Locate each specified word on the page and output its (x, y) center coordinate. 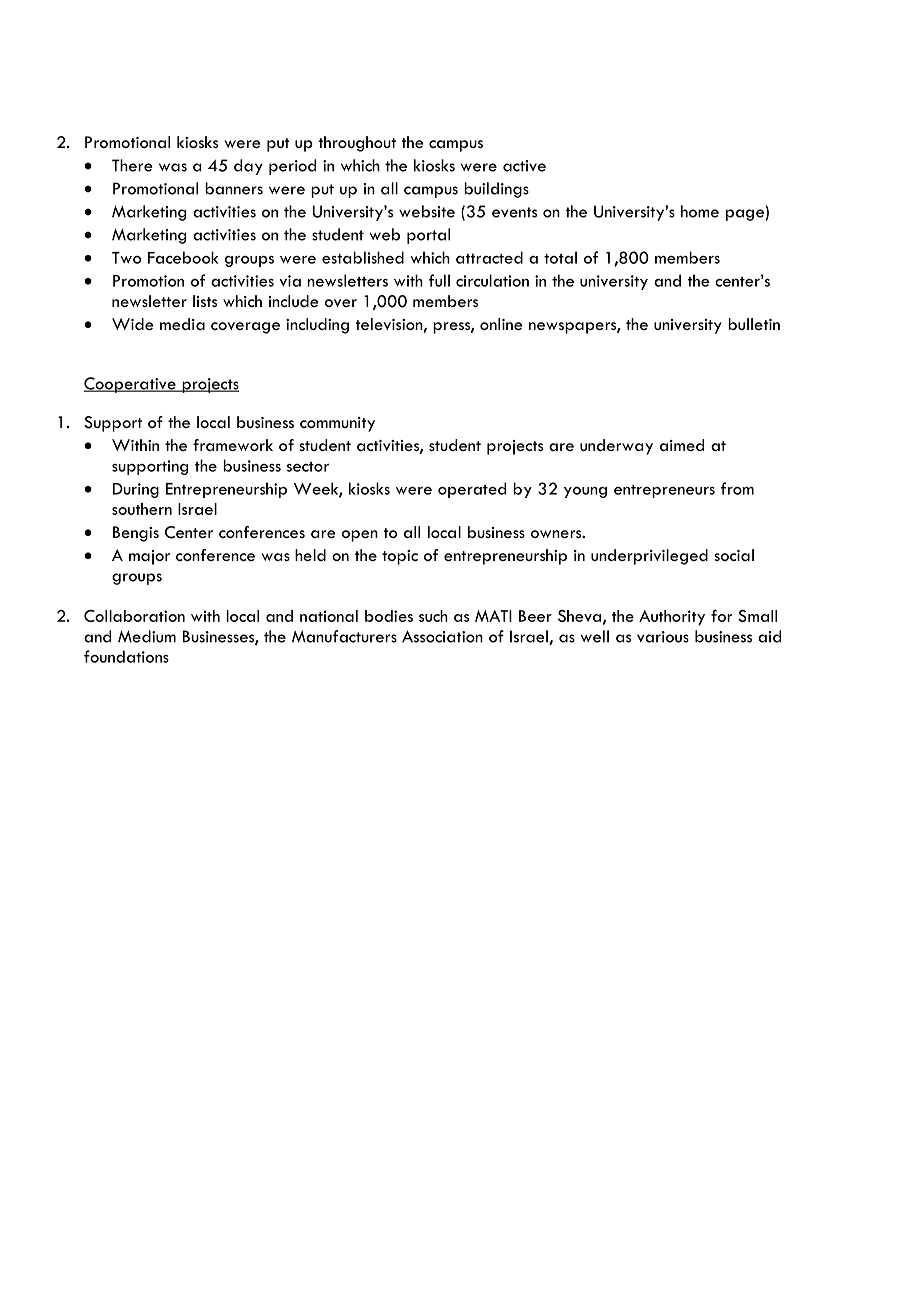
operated (472, 490)
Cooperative (131, 385)
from (737, 488)
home (700, 211)
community (337, 424)
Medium (147, 636)
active (524, 166)
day (248, 167)
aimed (682, 445)
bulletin (754, 324)
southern (142, 509)
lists (205, 301)
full (439, 280)
